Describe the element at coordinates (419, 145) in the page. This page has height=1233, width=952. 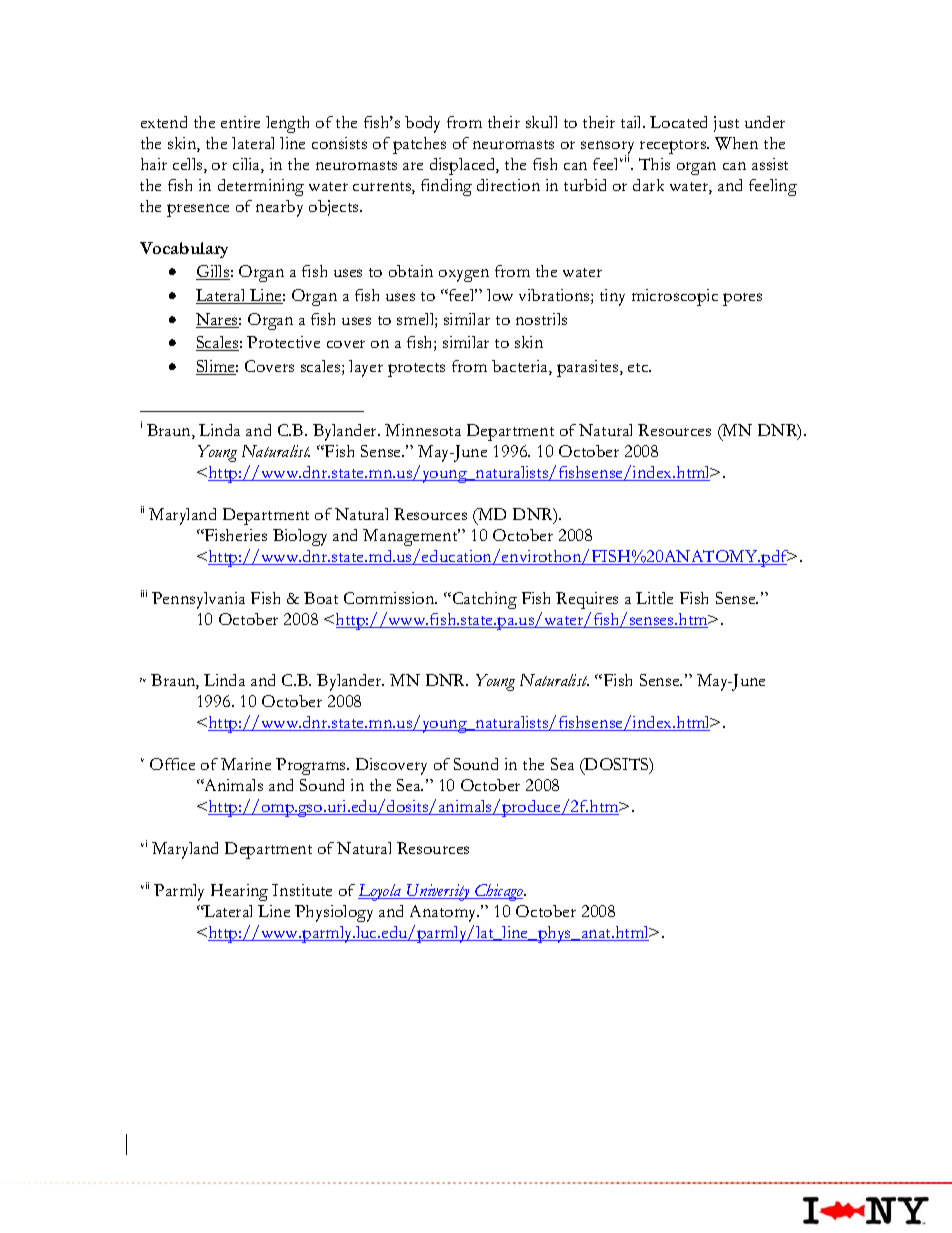
I see `patches` at that location.
